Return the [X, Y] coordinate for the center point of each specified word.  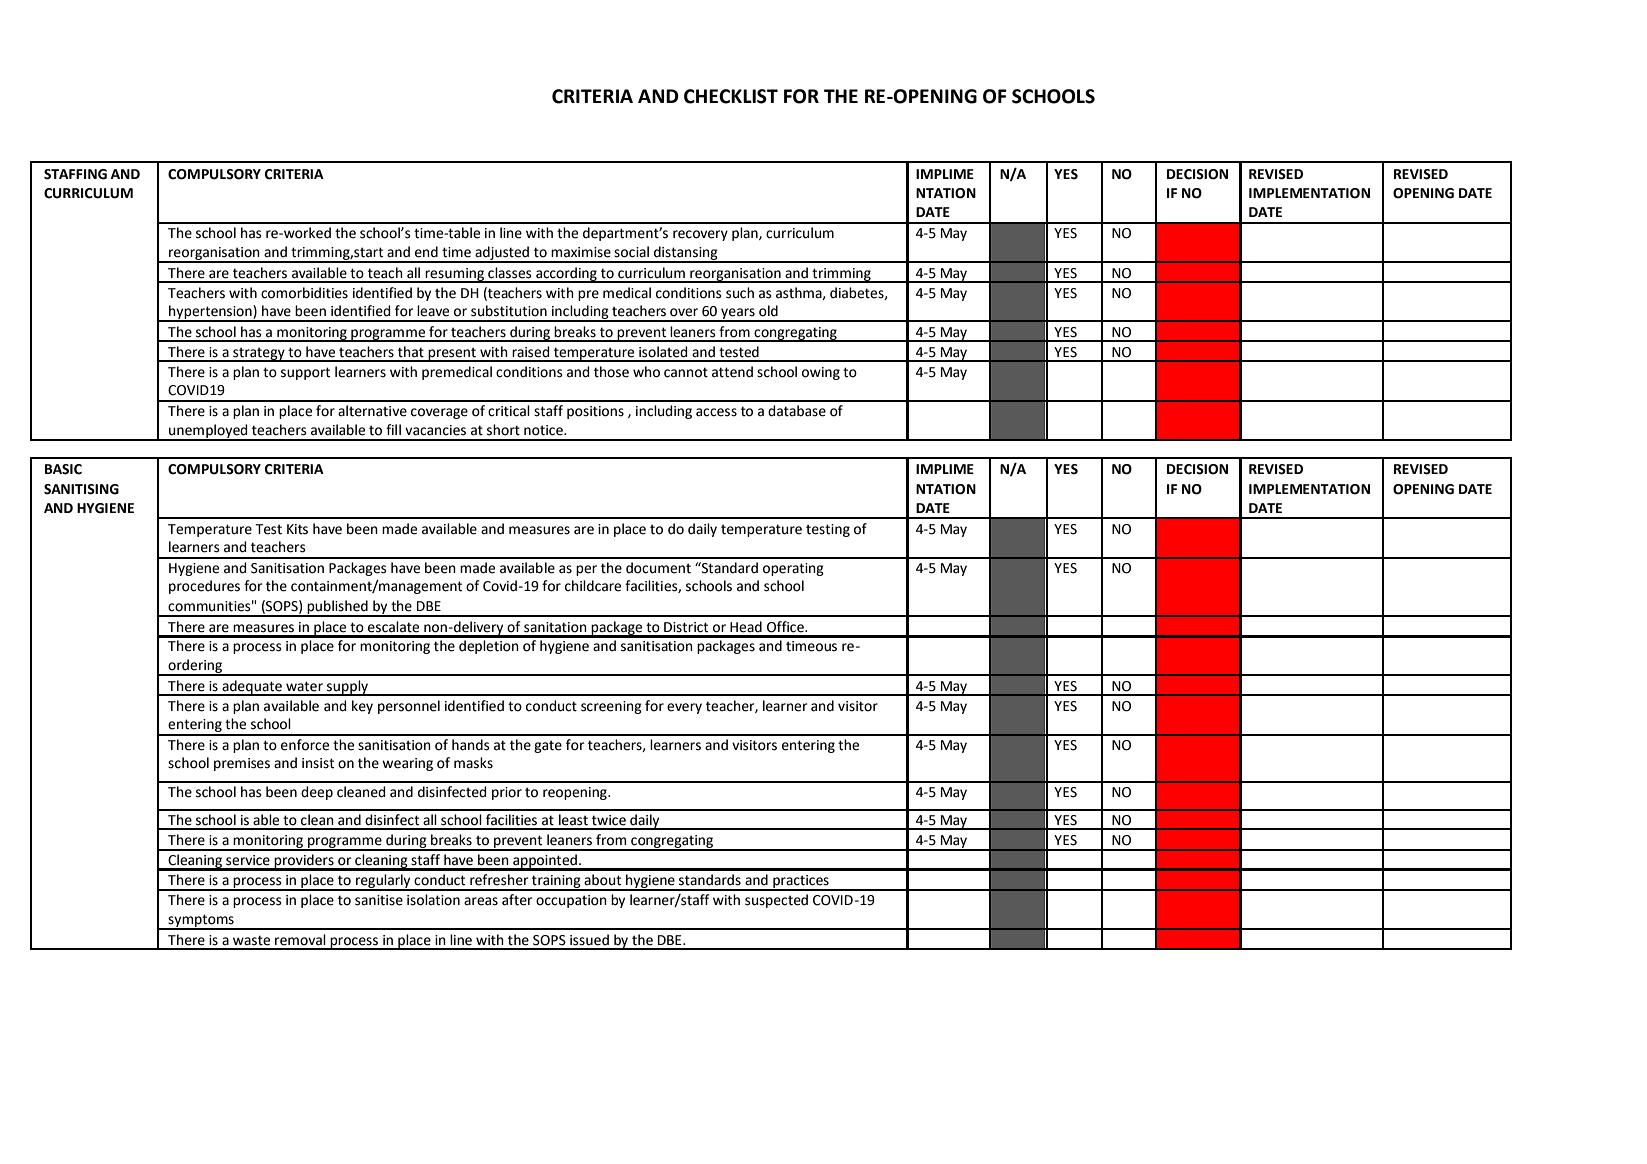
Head [746, 627]
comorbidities [304, 293]
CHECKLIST [731, 96]
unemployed [208, 432]
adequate [252, 688]
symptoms [201, 921]
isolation [433, 900]
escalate [393, 627]
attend [732, 372]
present [452, 354]
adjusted [502, 254]
